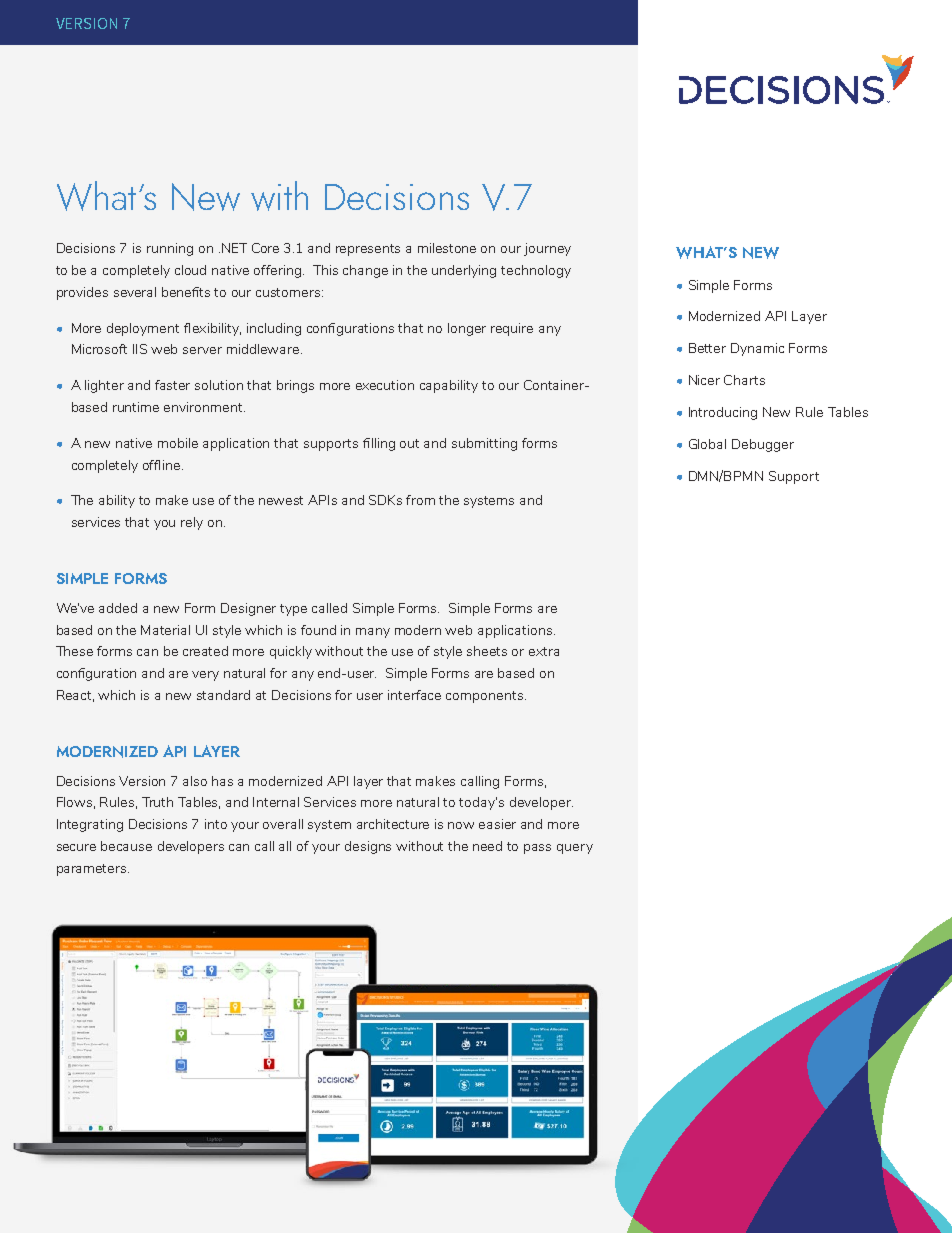 The height and width of the page is (1233, 952). Describe the element at coordinates (547, 249) in the page. I see `journey` at that location.
